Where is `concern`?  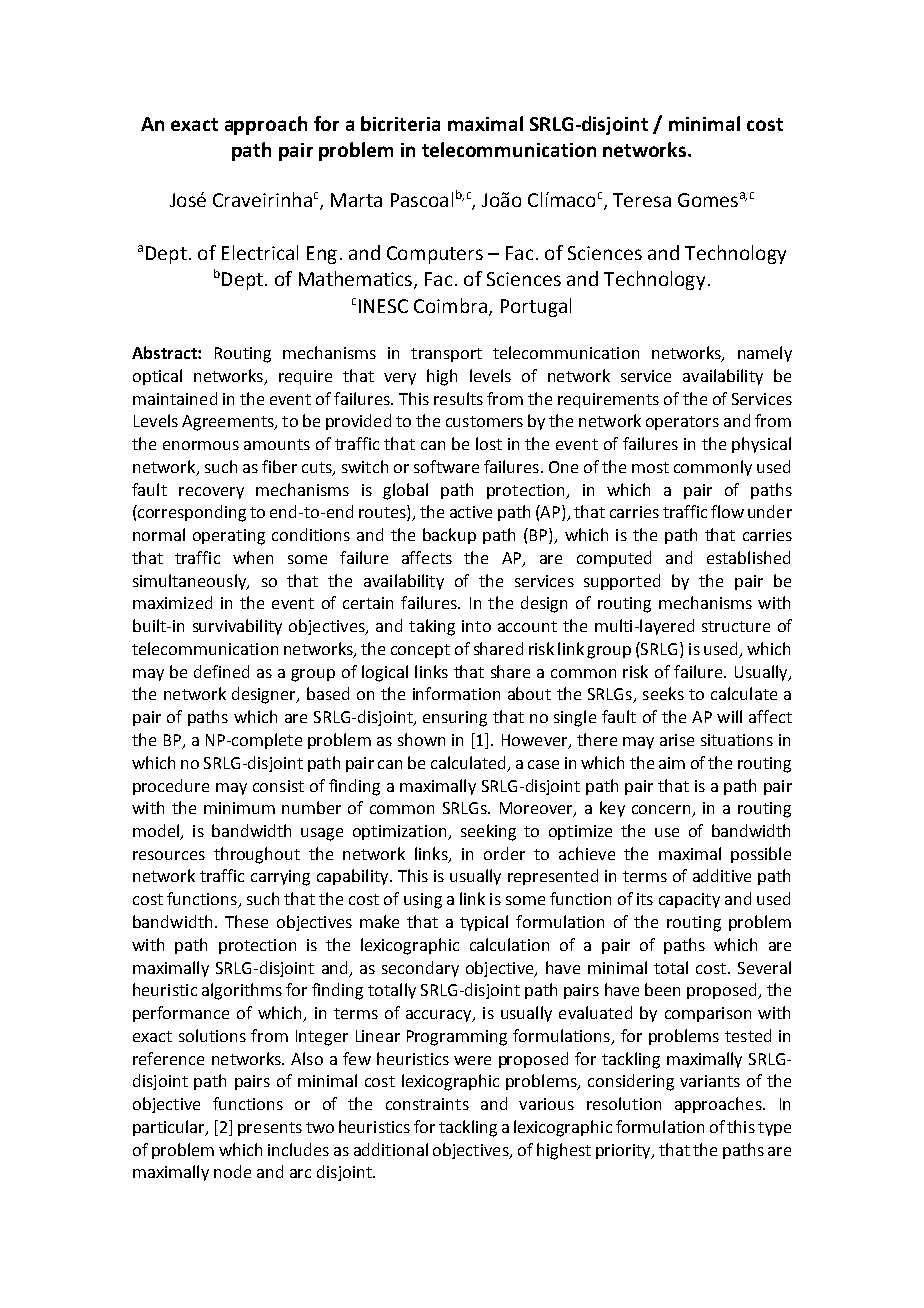 concern is located at coordinates (662, 811).
